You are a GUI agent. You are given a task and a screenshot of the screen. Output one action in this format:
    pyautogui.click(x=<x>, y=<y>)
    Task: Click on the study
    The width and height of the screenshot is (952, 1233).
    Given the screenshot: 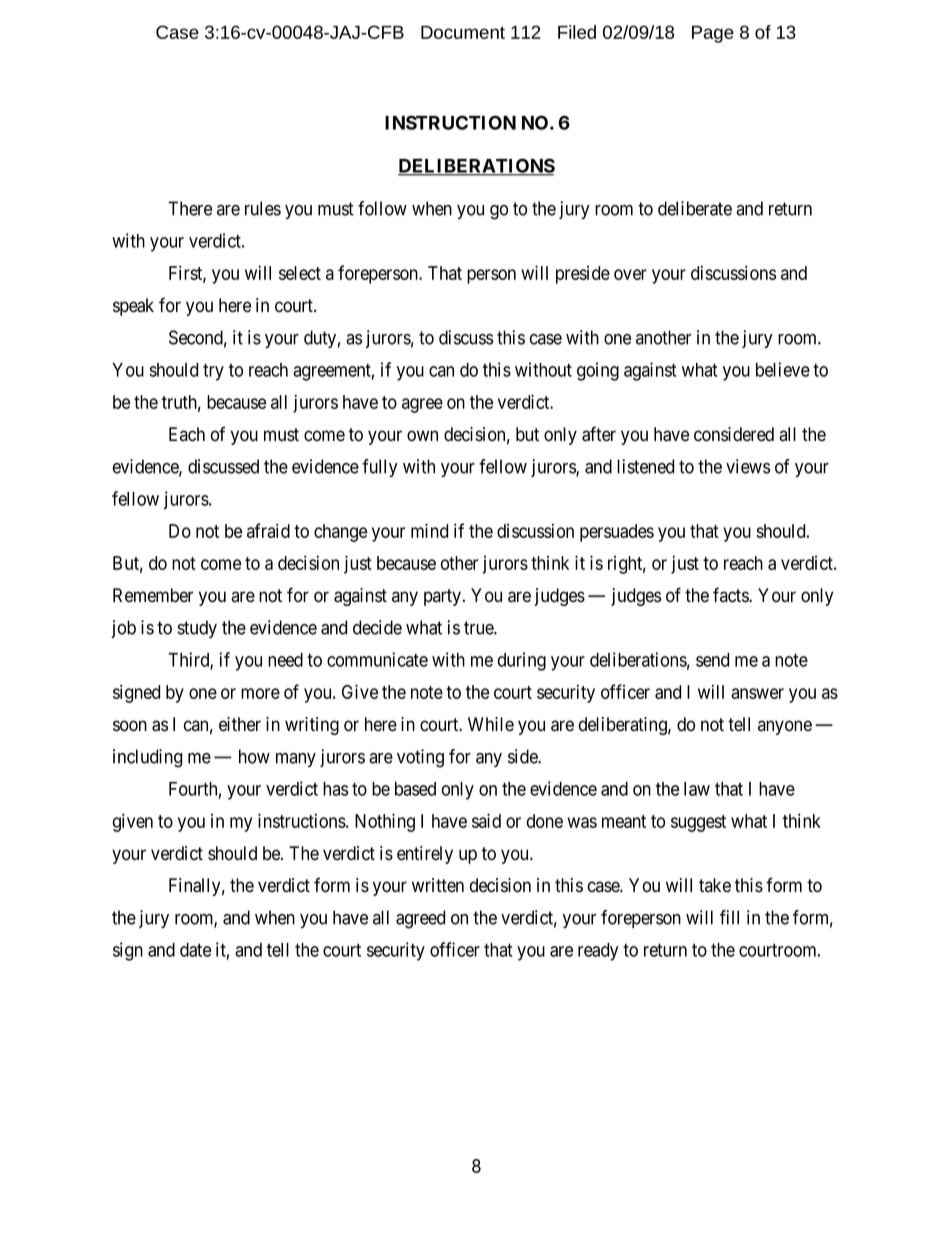 What is the action you would take?
    pyautogui.click(x=197, y=629)
